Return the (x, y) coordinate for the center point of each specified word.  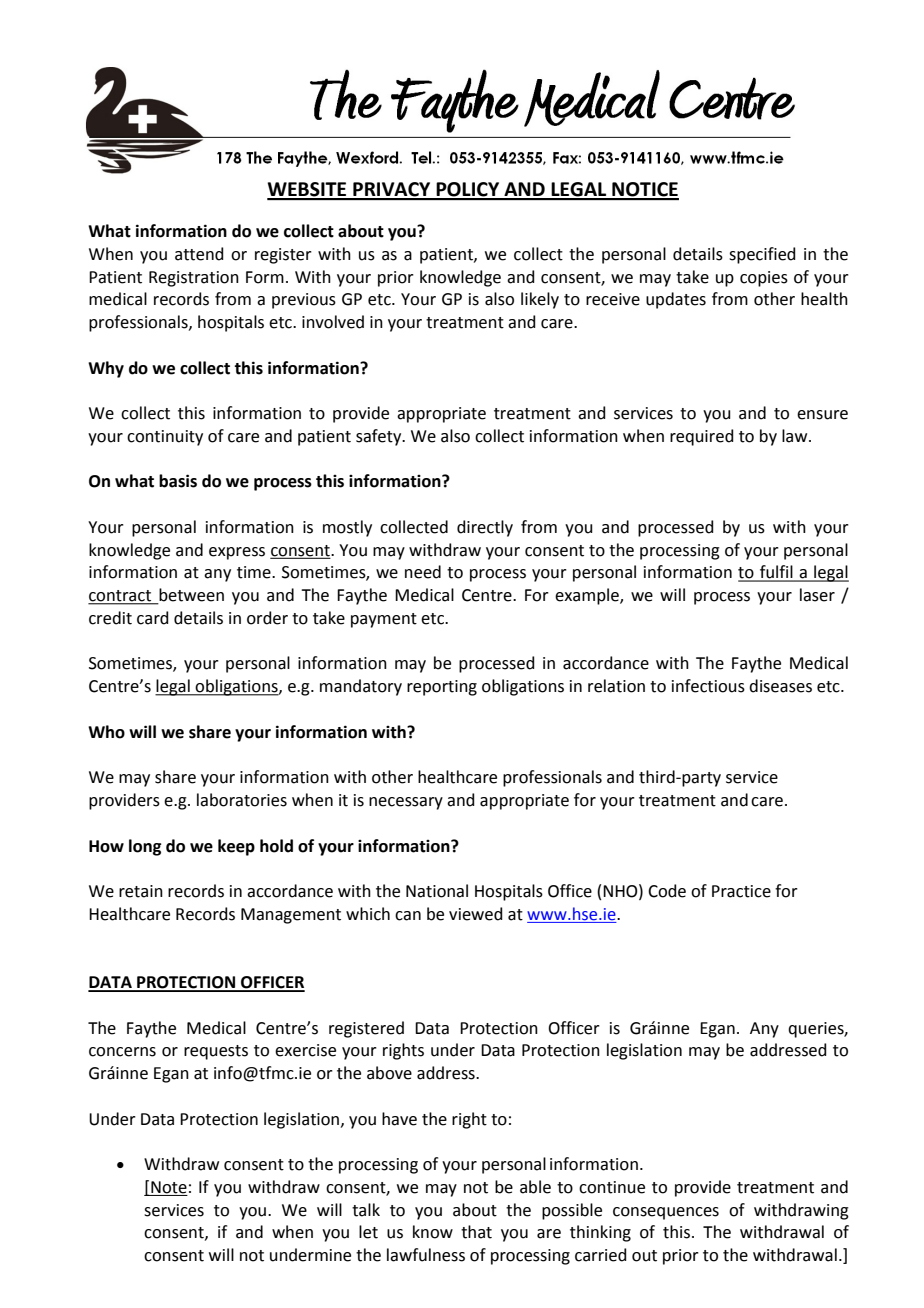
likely (540, 300)
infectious (708, 686)
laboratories (242, 800)
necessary (406, 803)
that (476, 1232)
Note (169, 1187)
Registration (194, 279)
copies (764, 279)
